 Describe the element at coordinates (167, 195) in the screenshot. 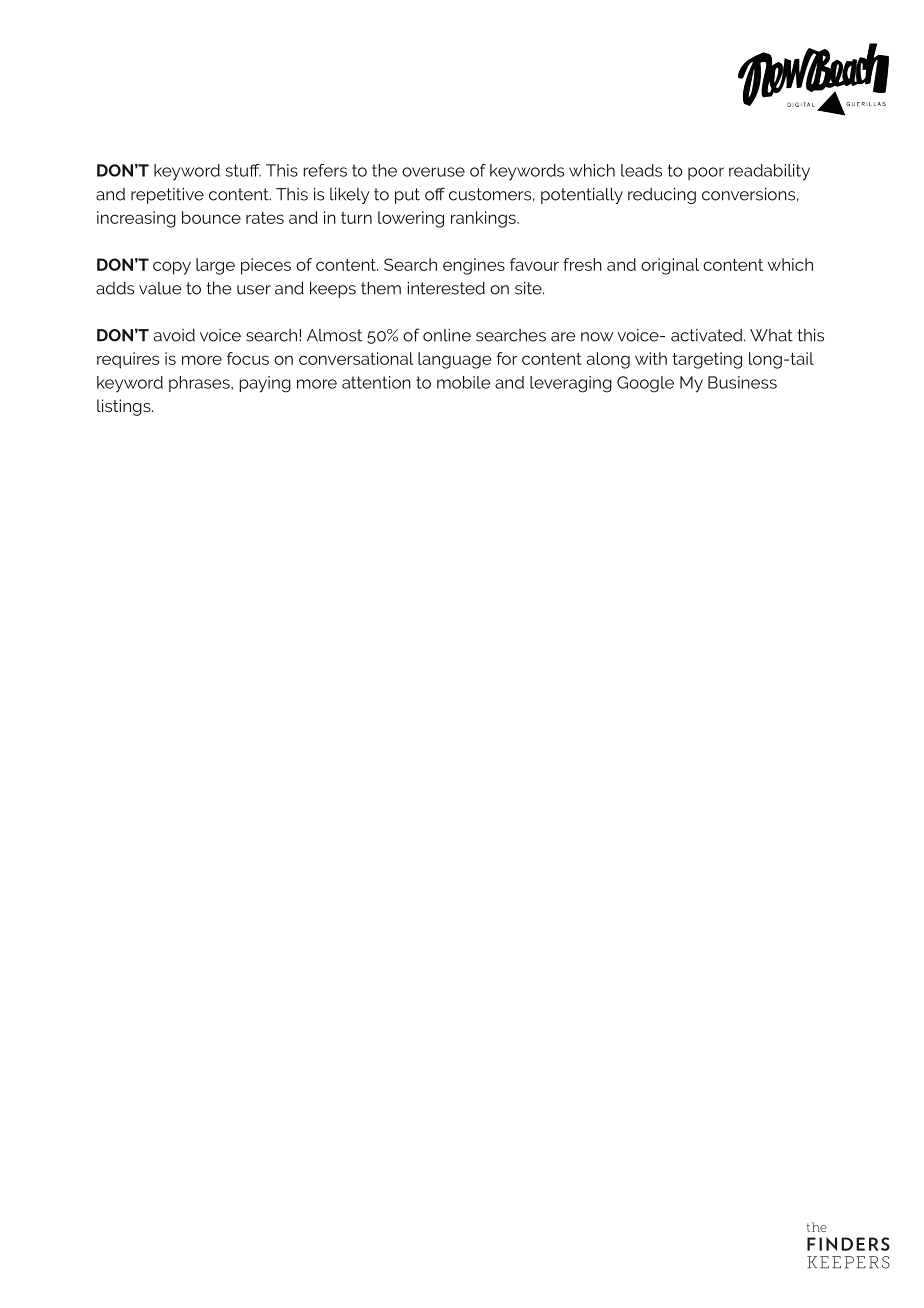

I see `repetitive` at that location.
